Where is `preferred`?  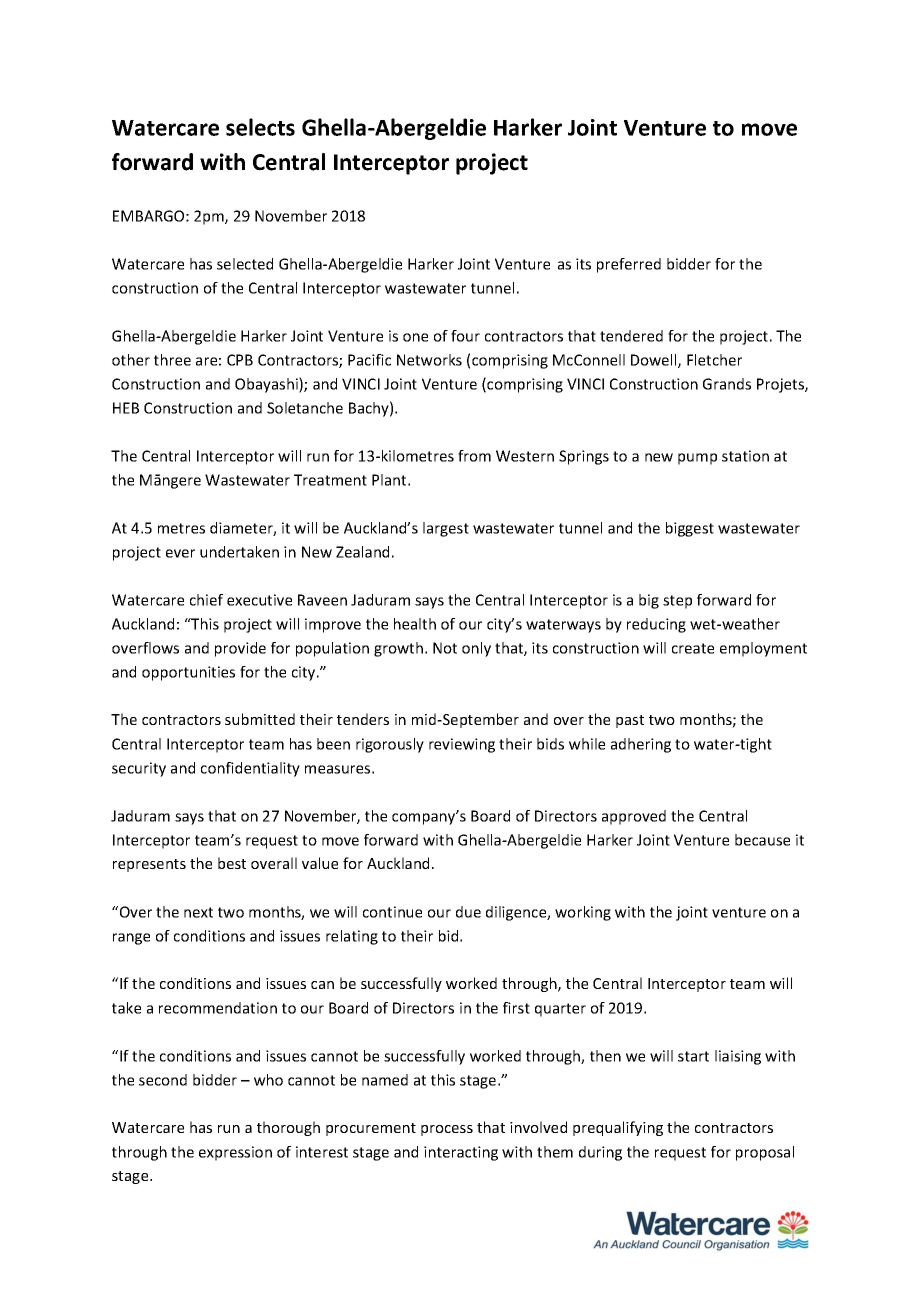
preferred is located at coordinates (629, 265).
